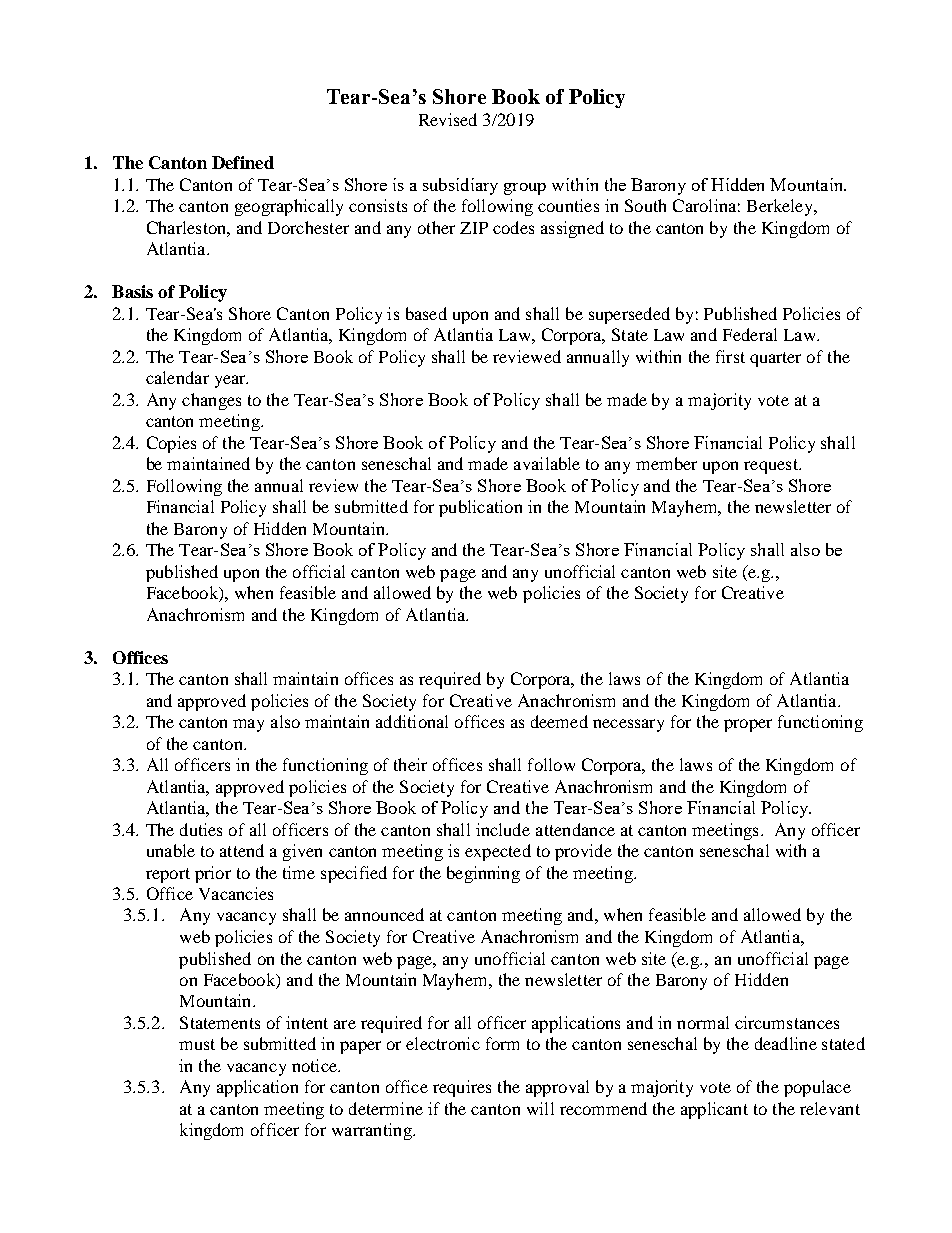  I want to click on Berkeley, so click(781, 207).
